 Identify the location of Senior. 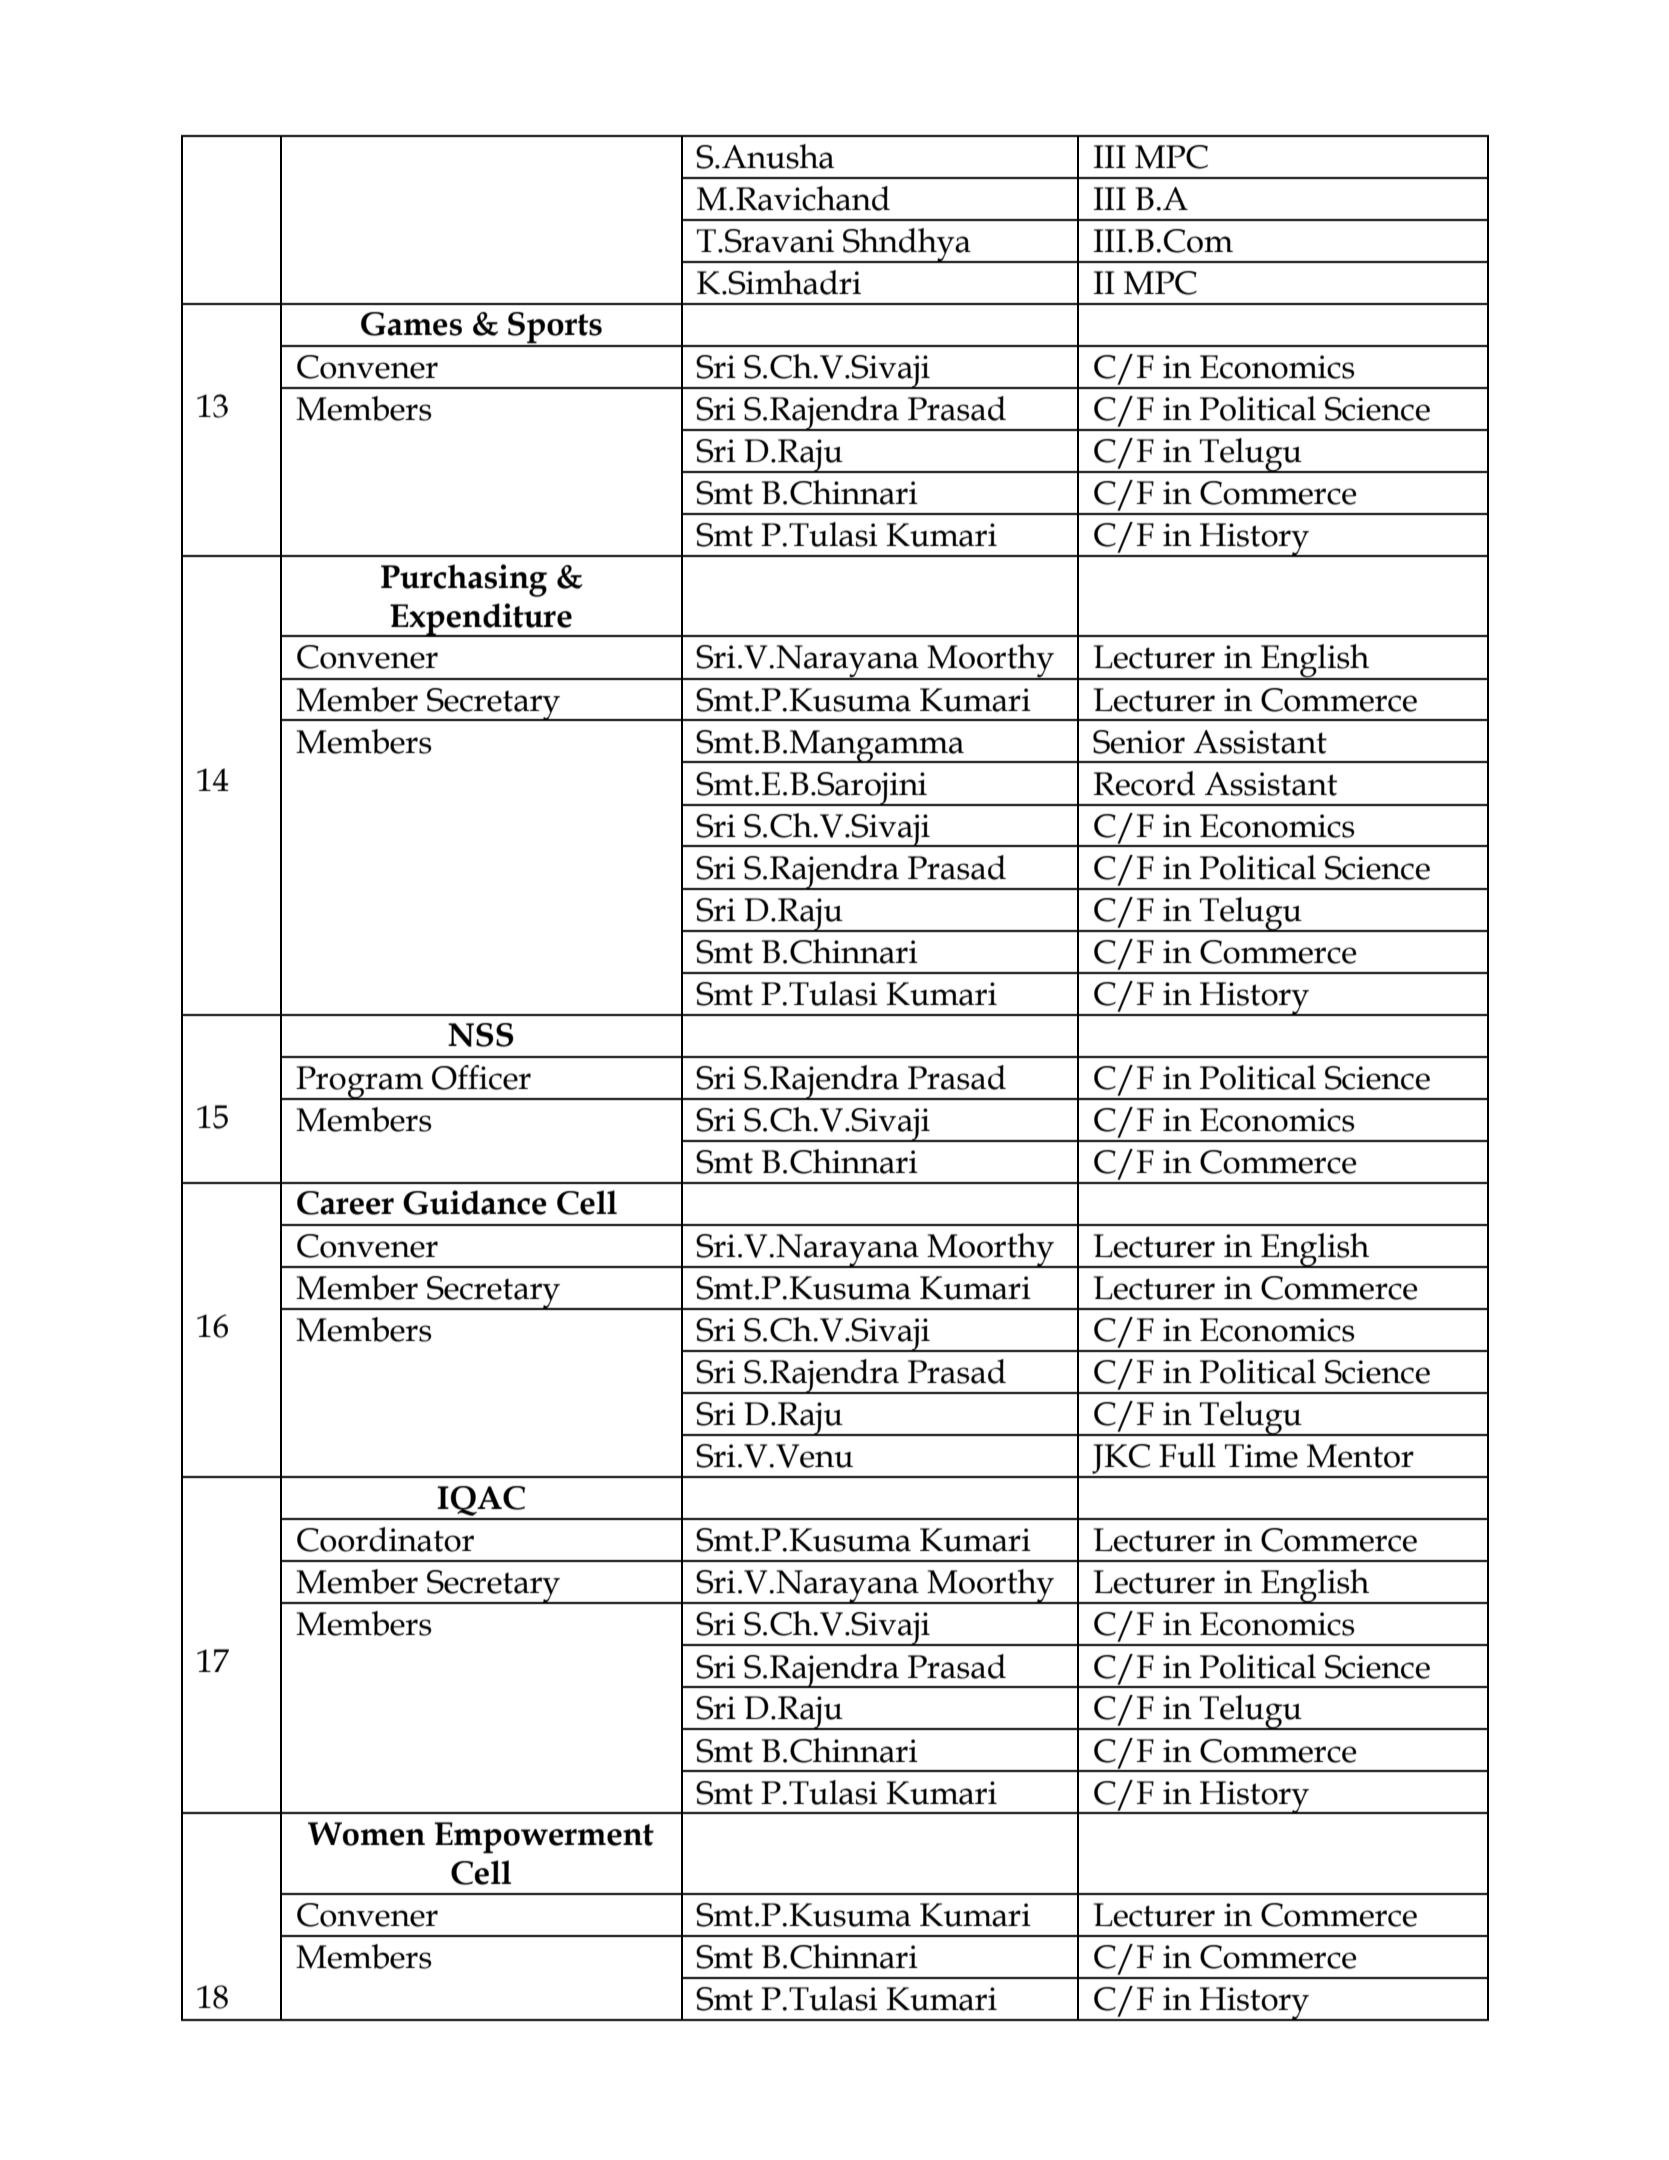
(1139, 742).
